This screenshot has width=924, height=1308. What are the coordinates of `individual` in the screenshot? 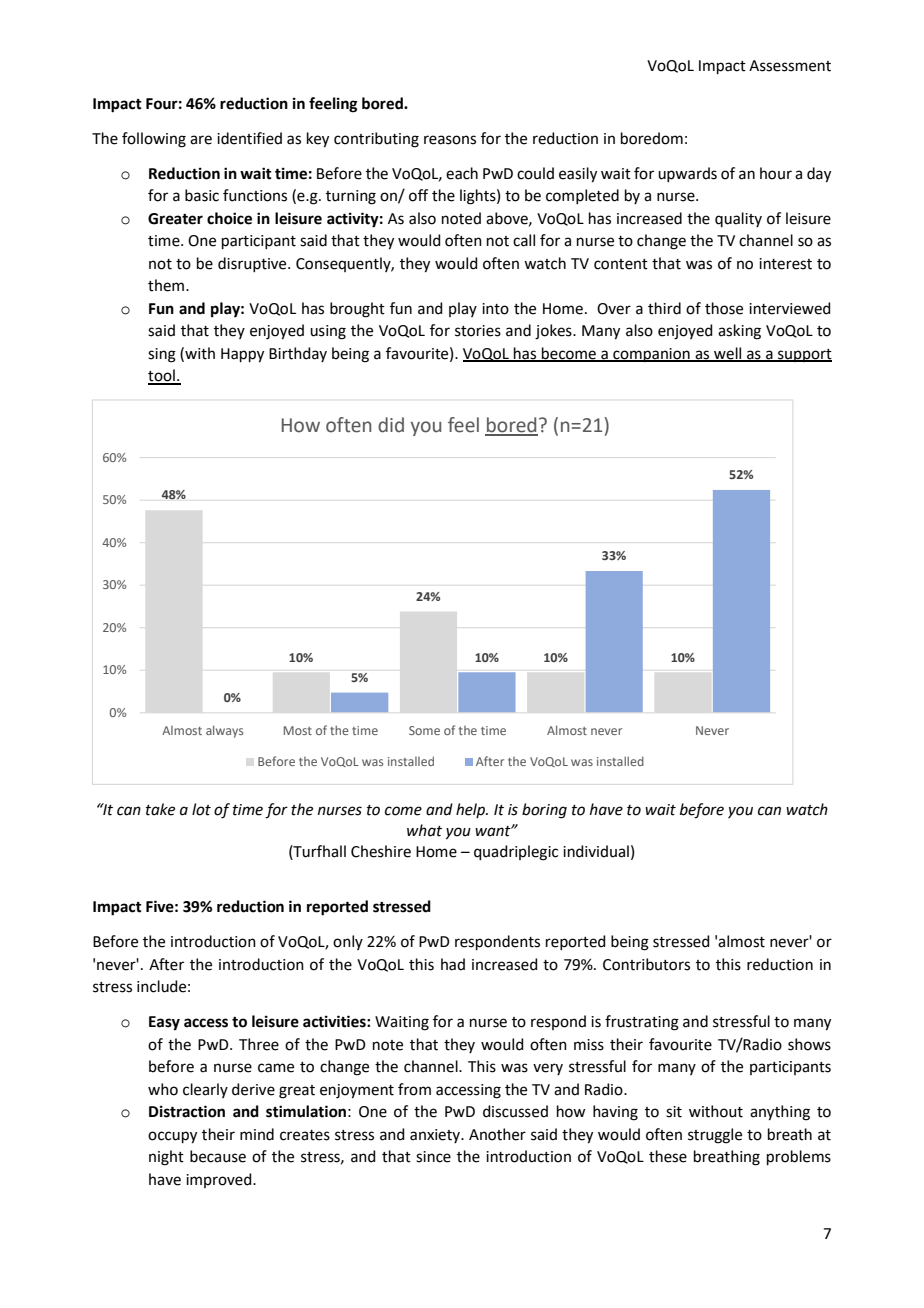 It's located at (596, 851).
